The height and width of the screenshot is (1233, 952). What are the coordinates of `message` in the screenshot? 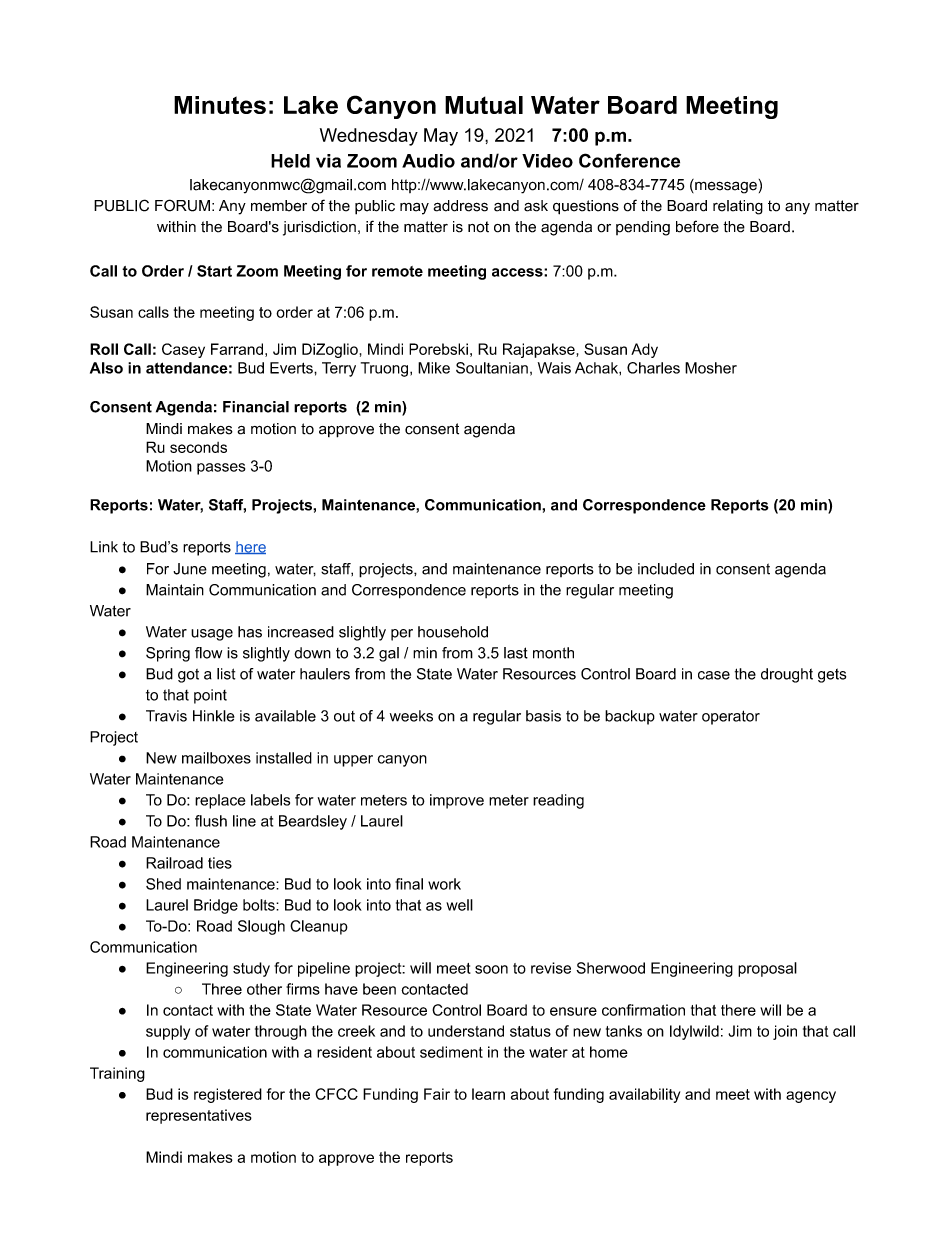 It's located at (725, 186).
